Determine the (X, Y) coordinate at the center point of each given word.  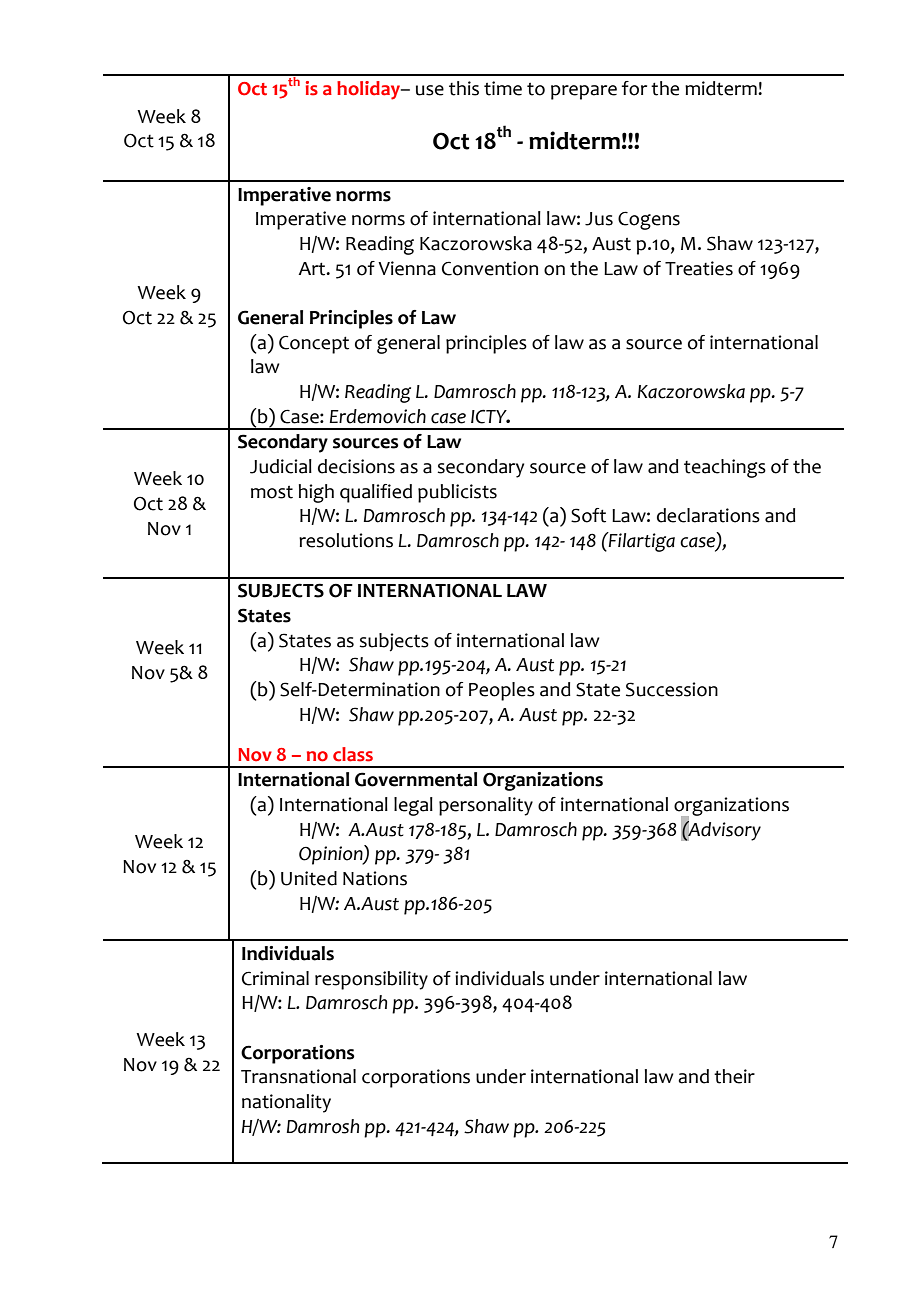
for (634, 88)
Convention (490, 268)
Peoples (502, 691)
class (353, 754)
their (734, 1076)
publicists (457, 493)
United (309, 878)
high (316, 493)
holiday (370, 90)
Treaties (699, 268)
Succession (672, 689)
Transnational (298, 1076)
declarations (708, 515)
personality (486, 806)
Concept (314, 344)
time (503, 88)
